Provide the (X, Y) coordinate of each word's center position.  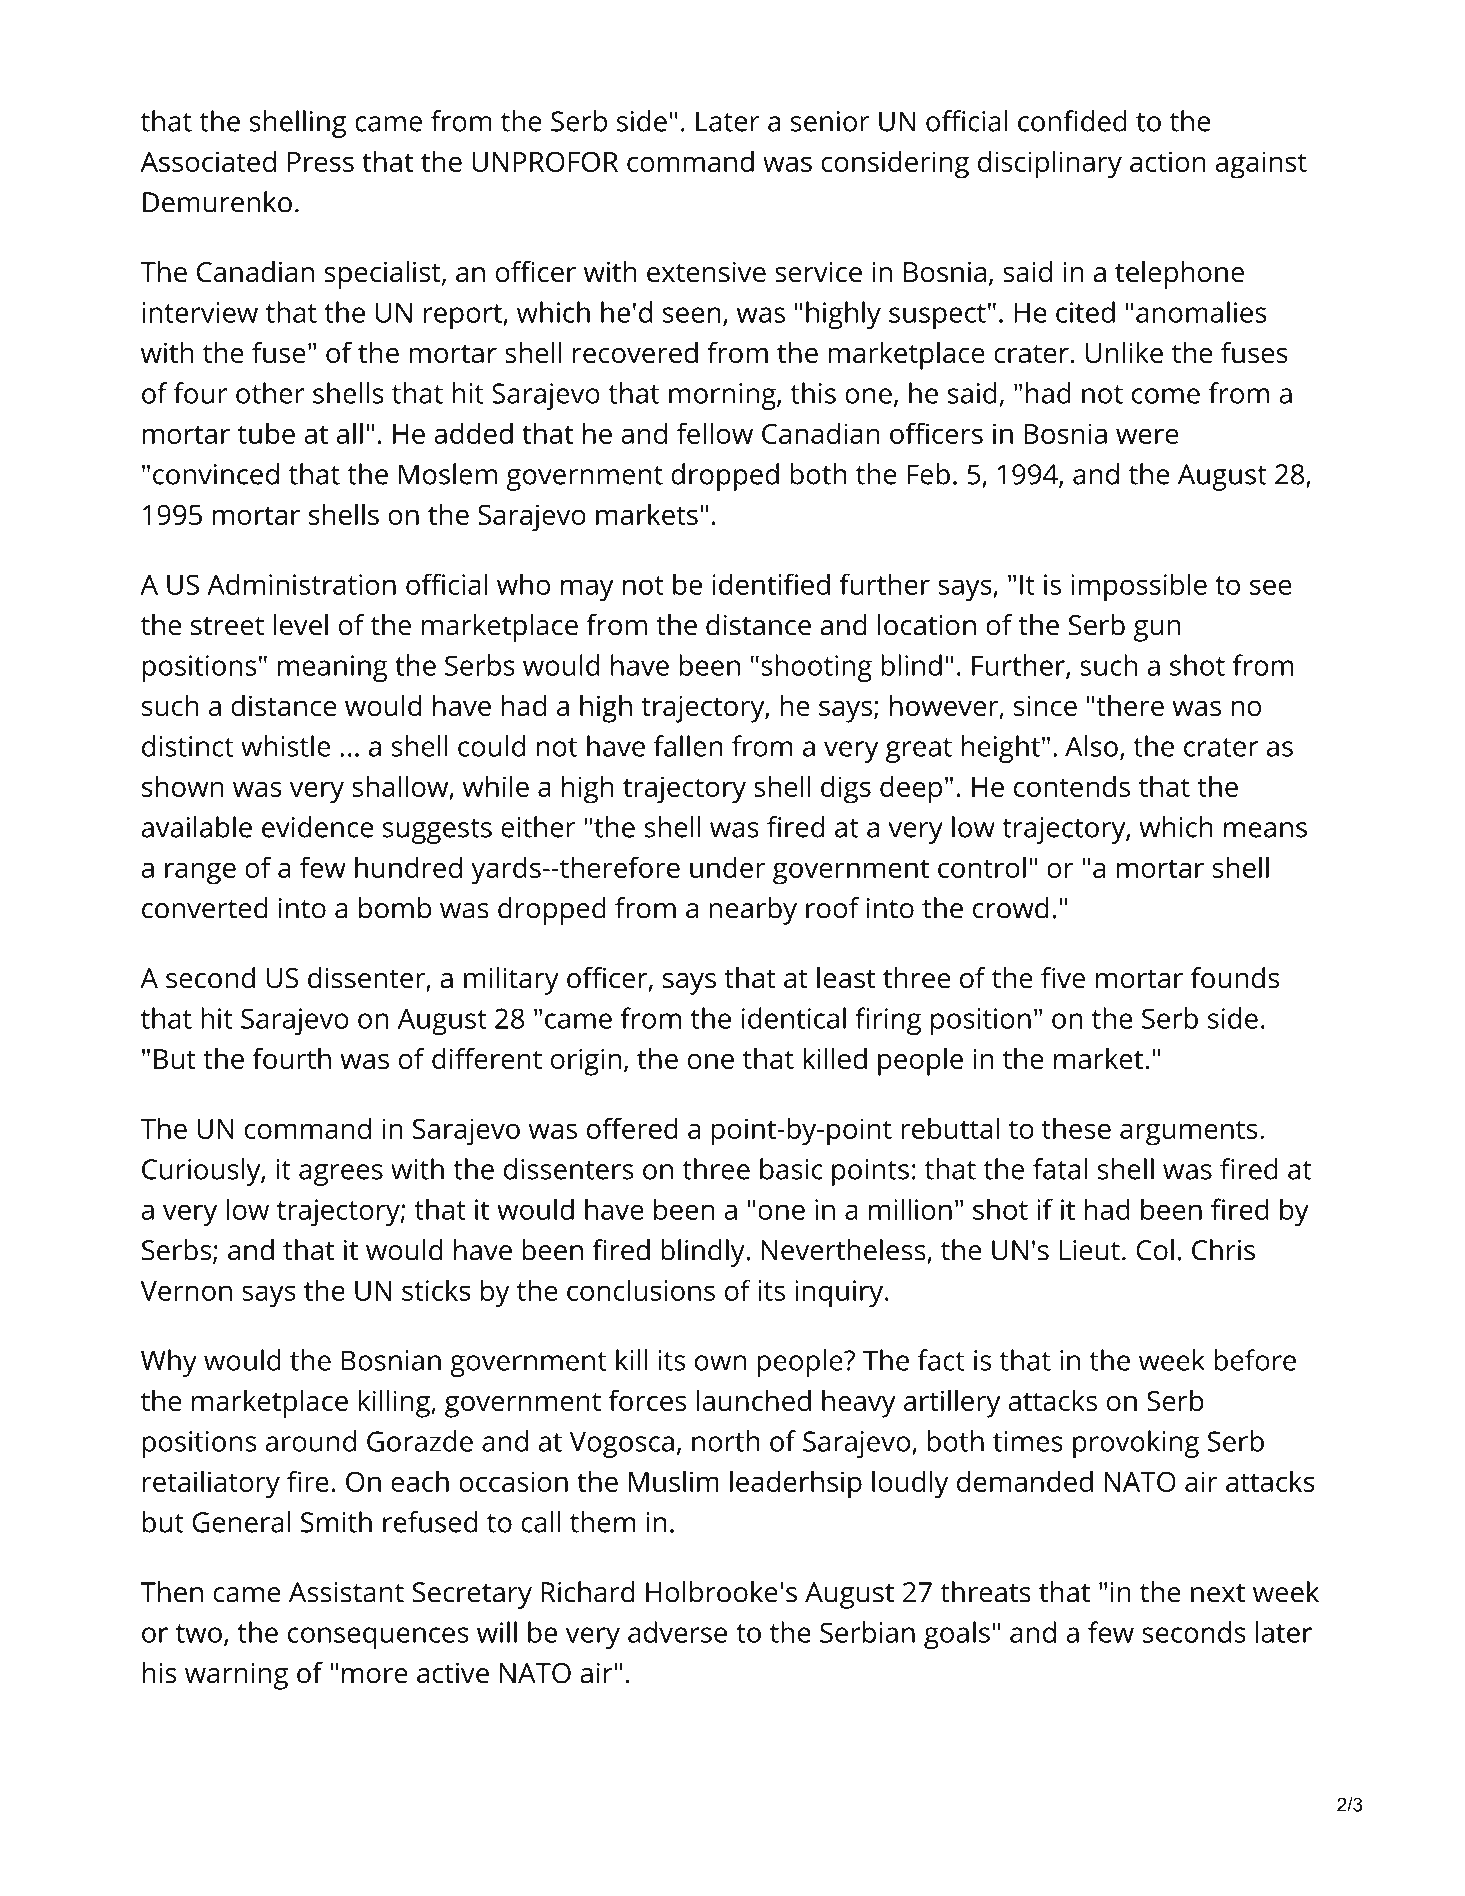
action (1168, 161)
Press (321, 162)
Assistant (346, 1592)
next (1218, 1593)
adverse (677, 1632)
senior (830, 121)
